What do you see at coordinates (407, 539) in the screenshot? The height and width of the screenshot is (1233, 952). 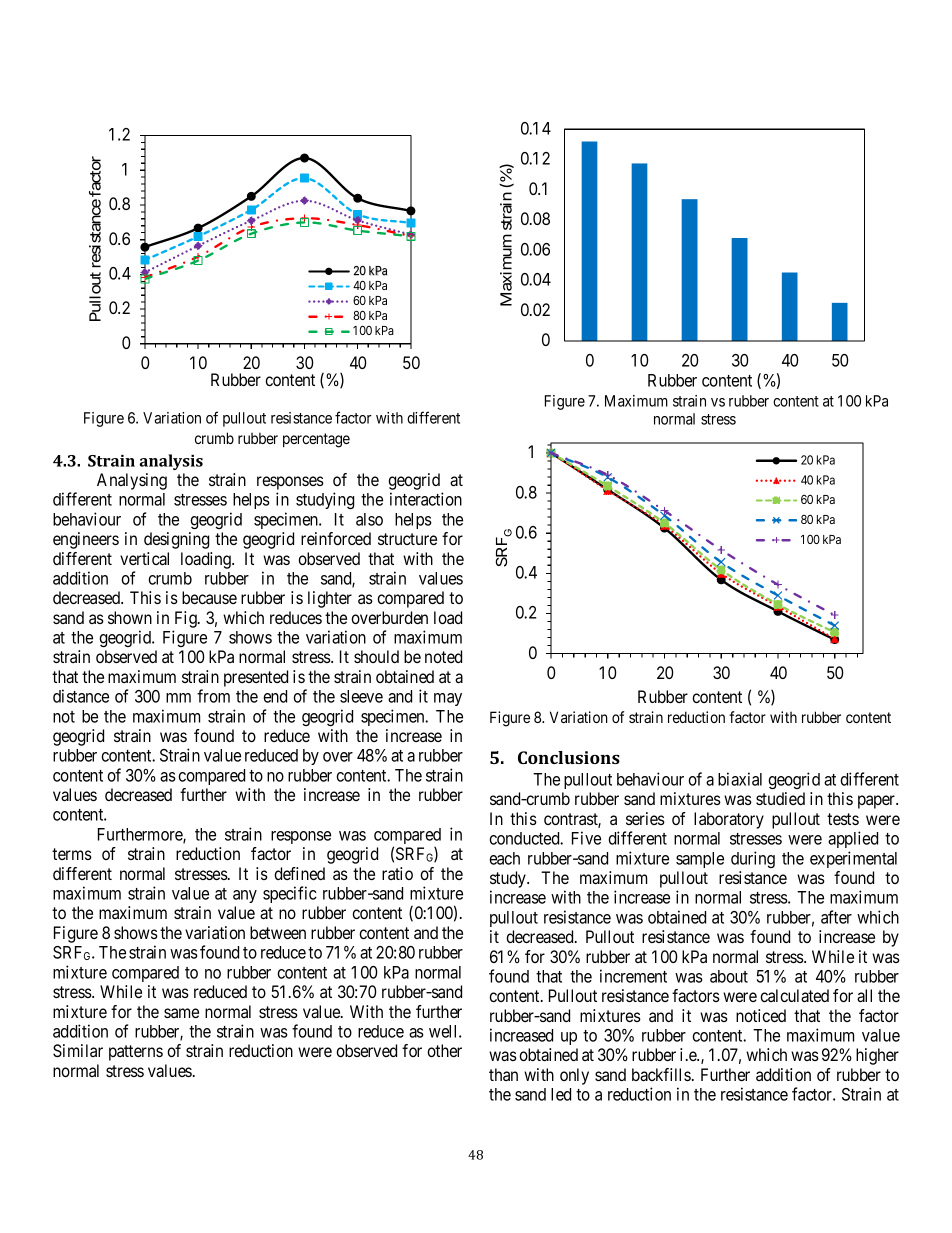 I see `structure` at bounding box center [407, 539].
